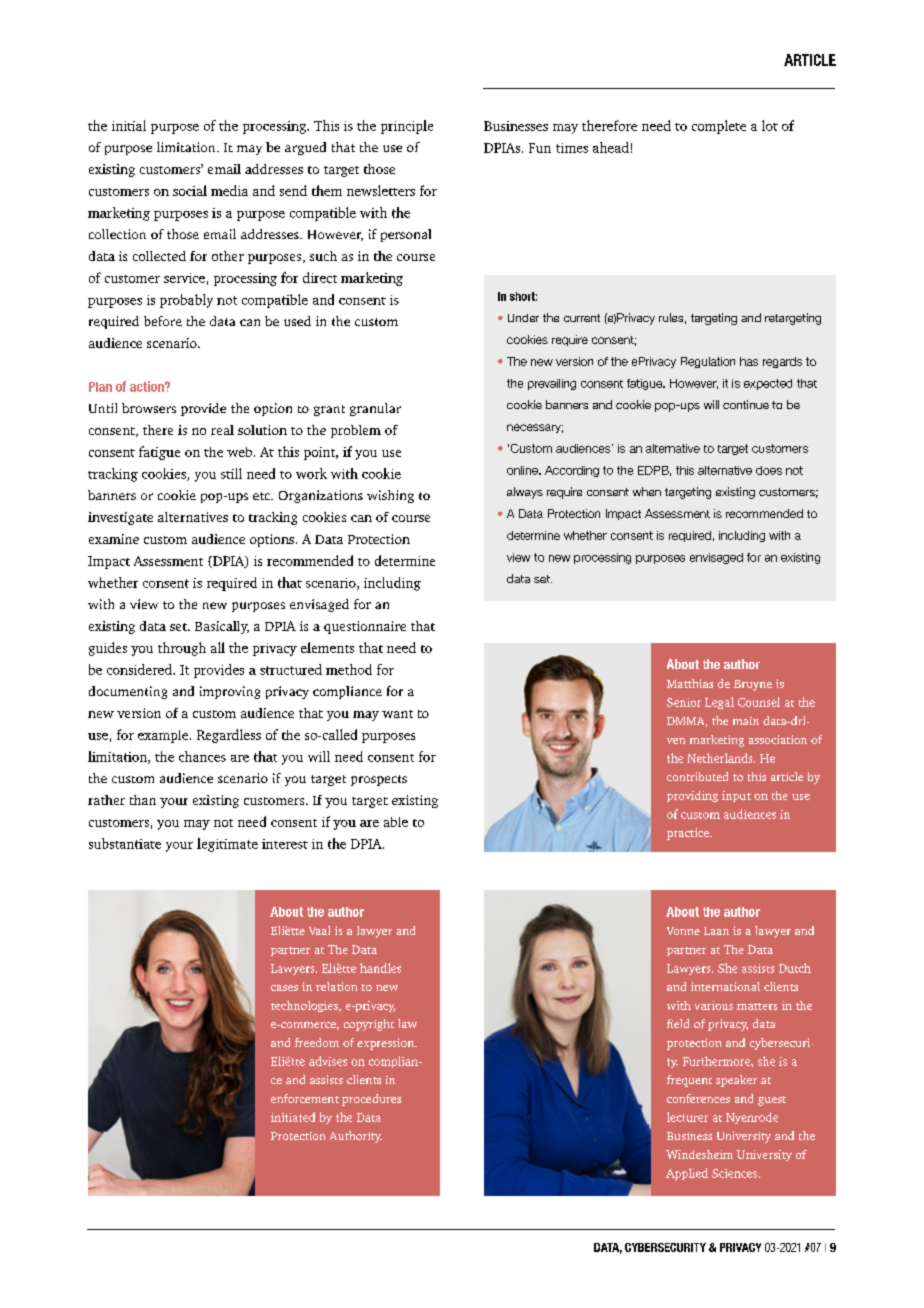  I want to click on through, so click(182, 649).
